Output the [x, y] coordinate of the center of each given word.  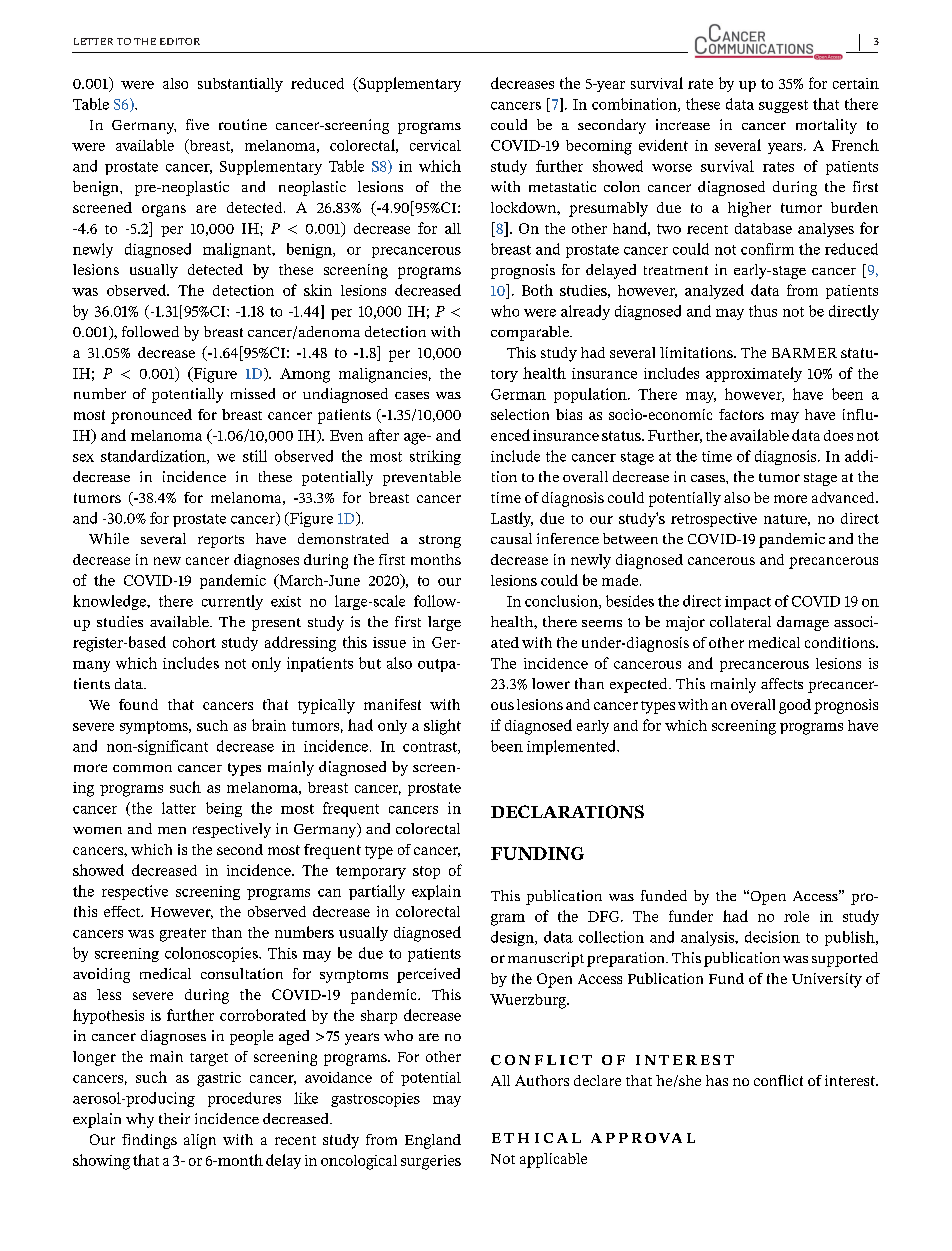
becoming [599, 147]
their [174, 1118]
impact [748, 603]
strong [440, 541]
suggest [783, 106]
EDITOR [180, 41]
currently [232, 602]
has [717, 1080]
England [433, 1141]
